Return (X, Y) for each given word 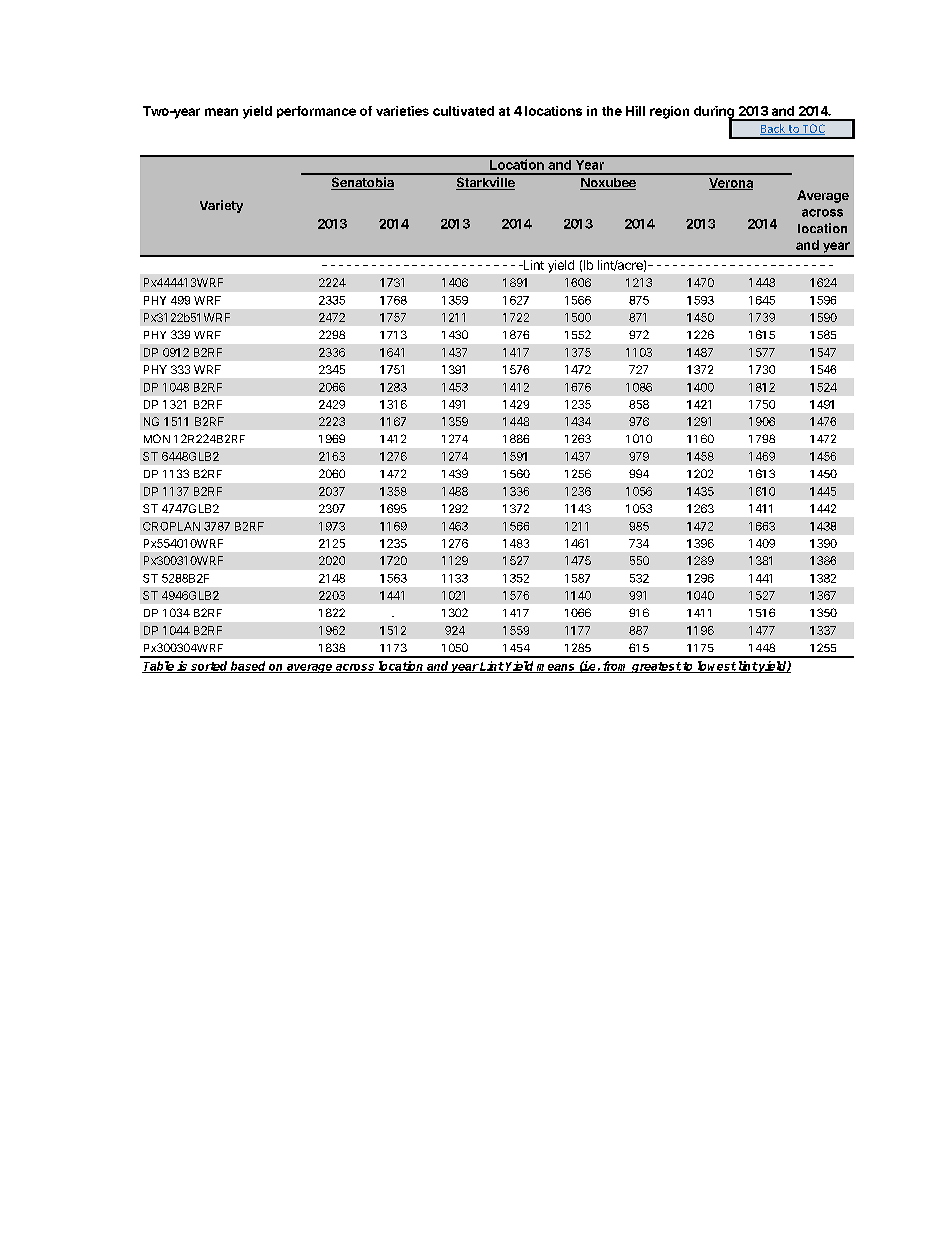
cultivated (463, 111)
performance (316, 112)
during (715, 113)
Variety (221, 206)
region (669, 112)
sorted (209, 667)
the (612, 111)
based (248, 667)
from (616, 667)
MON (157, 438)
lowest (716, 667)
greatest (656, 667)
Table (159, 667)
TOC (812, 129)
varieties (402, 111)
